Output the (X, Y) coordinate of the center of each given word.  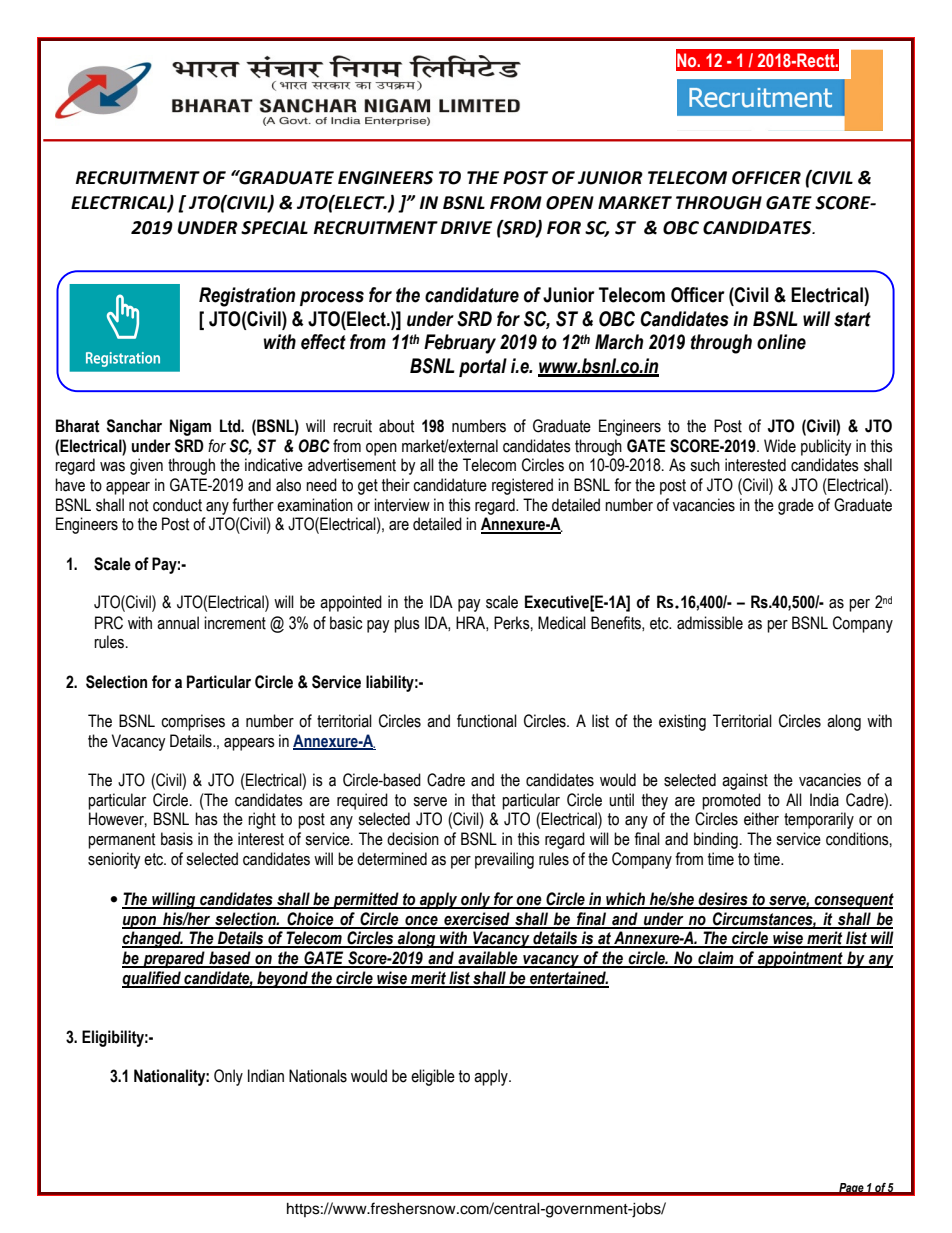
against (745, 781)
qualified (152, 979)
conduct (177, 505)
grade (796, 506)
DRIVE (466, 227)
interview (402, 505)
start (852, 319)
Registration (247, 297)
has (206, 819)
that (483, 800)
